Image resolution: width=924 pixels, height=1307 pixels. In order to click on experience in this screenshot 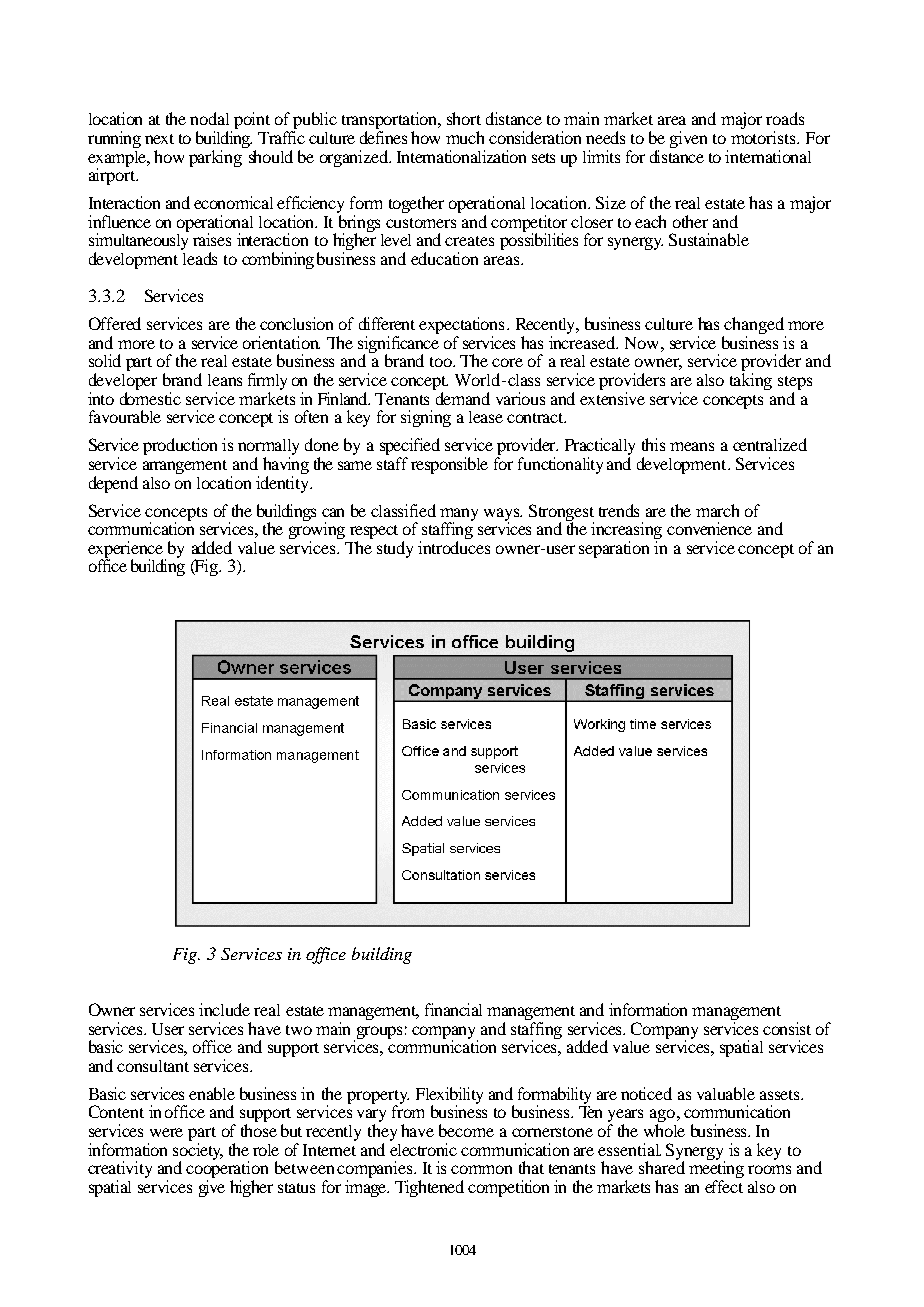, I will do `click(127, 550)`.
